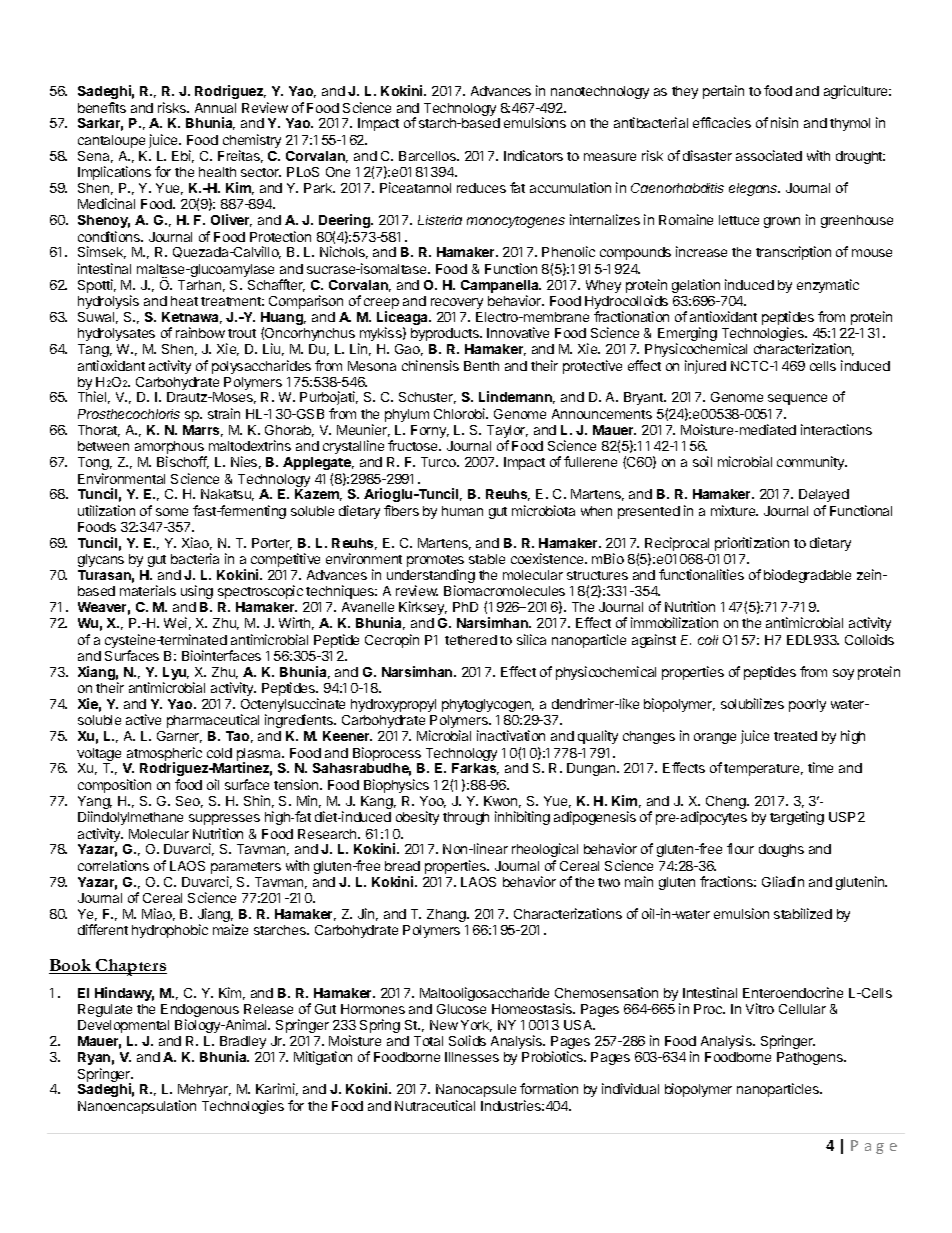 This screenshot has height=1233, width=952. I want to click on understanding, so click(431, 577).
